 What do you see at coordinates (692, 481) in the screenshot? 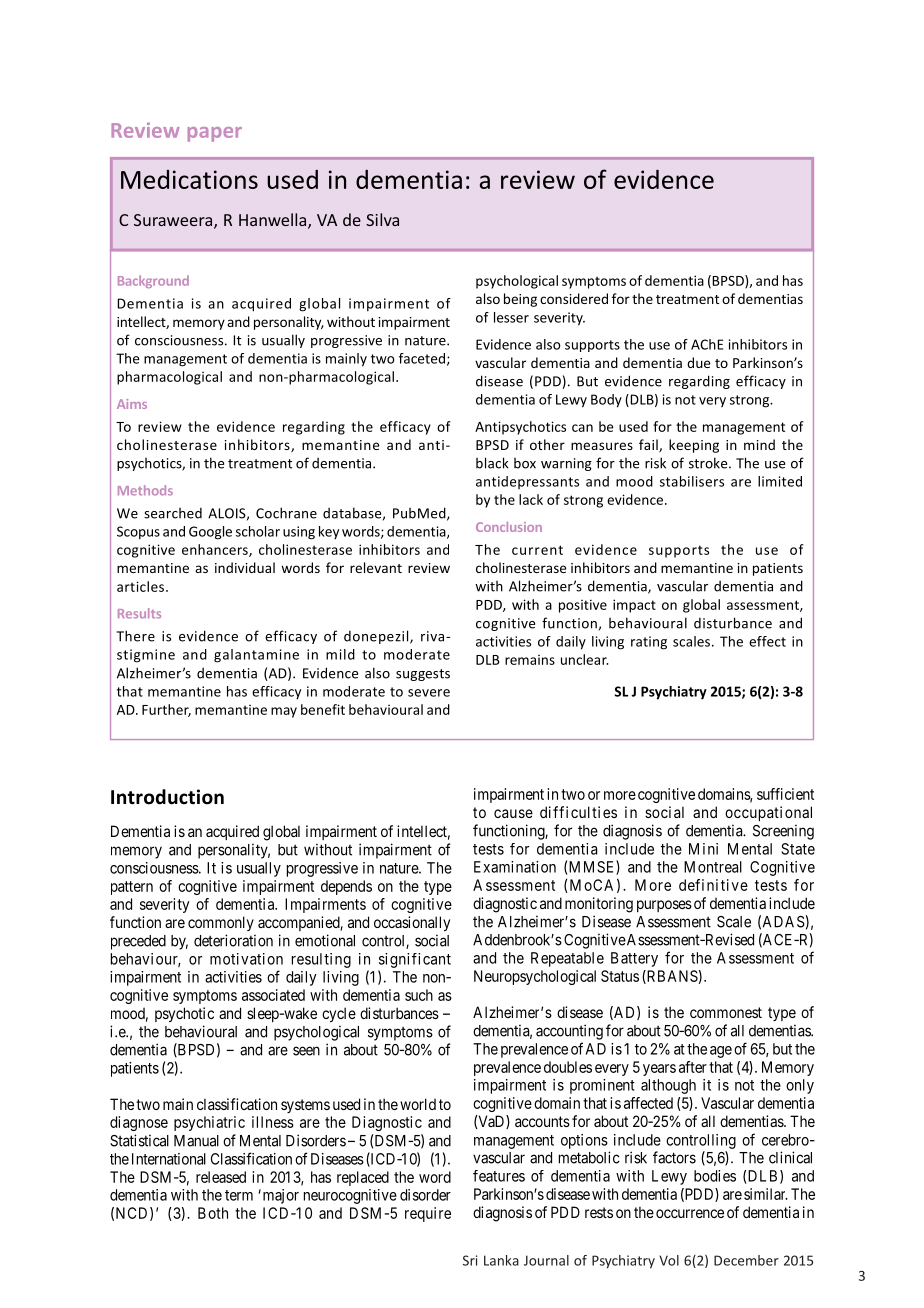
I see `stabilisers` at bounding box center [692, 481].
